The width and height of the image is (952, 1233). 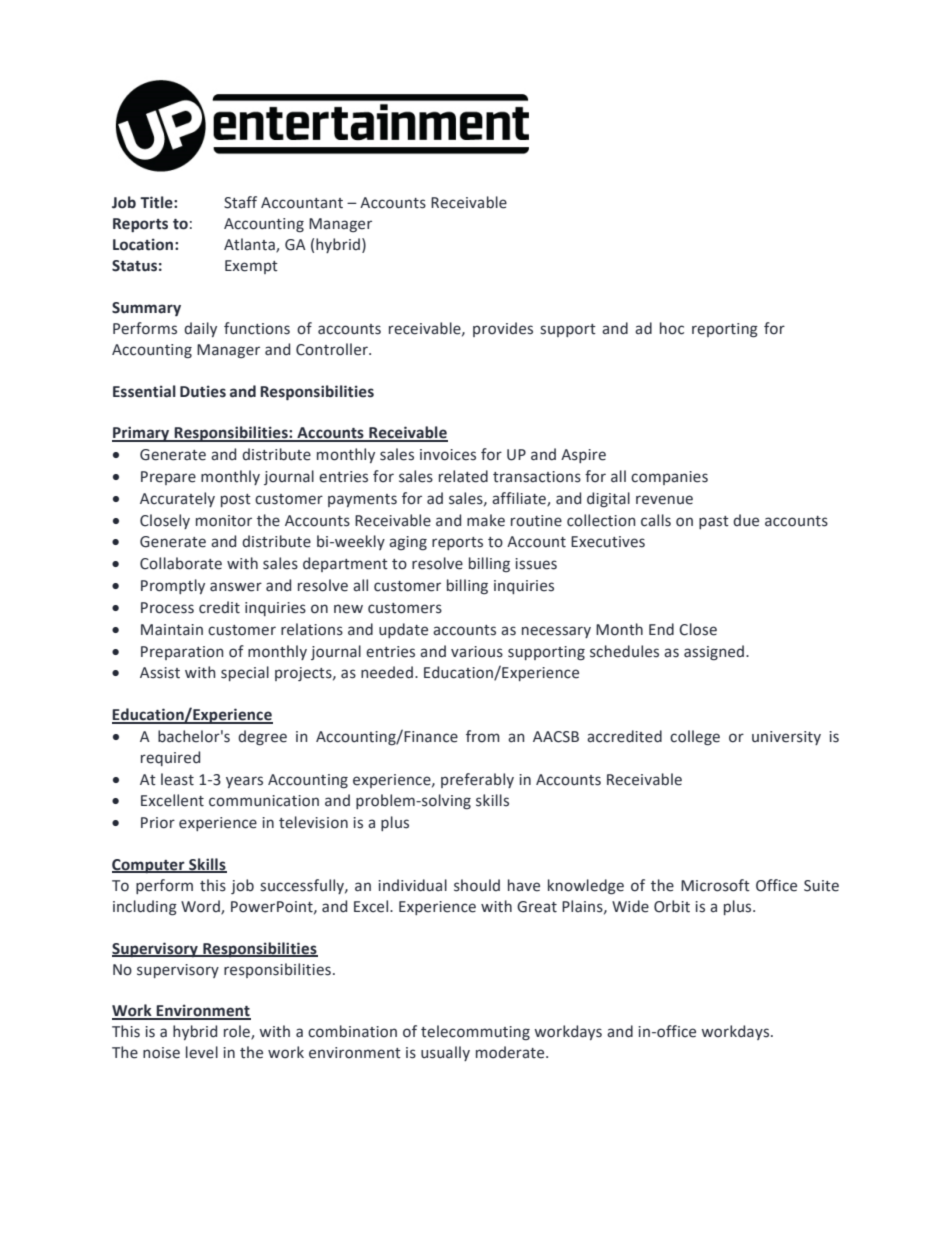 What do you see at coordinates (503, 329) in the image?
I see `provides` at bounding box center [503, 329].
